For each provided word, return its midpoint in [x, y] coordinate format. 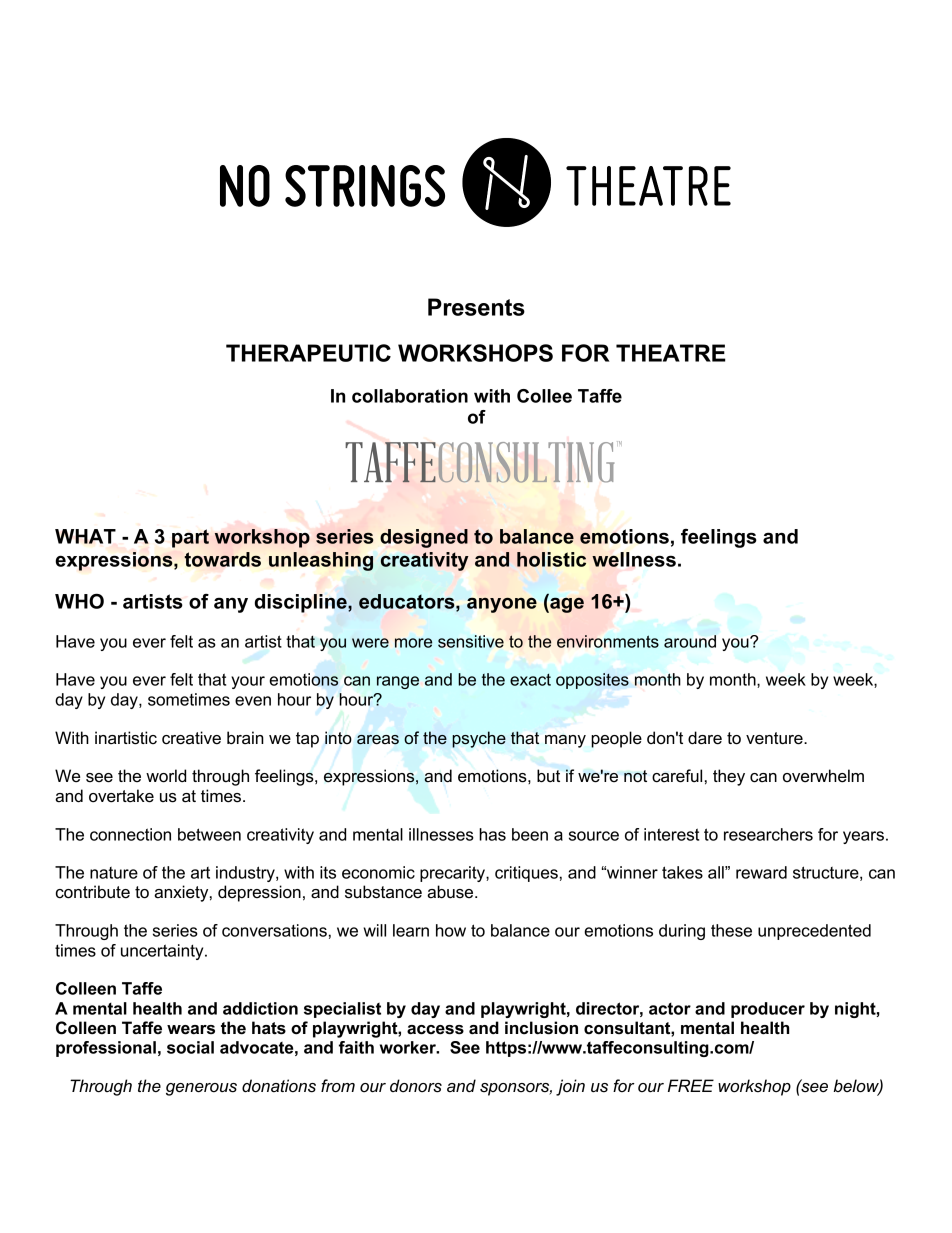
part [190, 538]
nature [114, 873]
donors [416, 1086]
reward [761, 872]
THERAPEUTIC [308, 353]
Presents [476, 307]
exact [530, 680]
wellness [634, 559]
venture [775, 738]
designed [424, 538]
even [253, 701]
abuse [451, 892]
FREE [691, 1085]
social [190, 1047]
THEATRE [671, 353]
